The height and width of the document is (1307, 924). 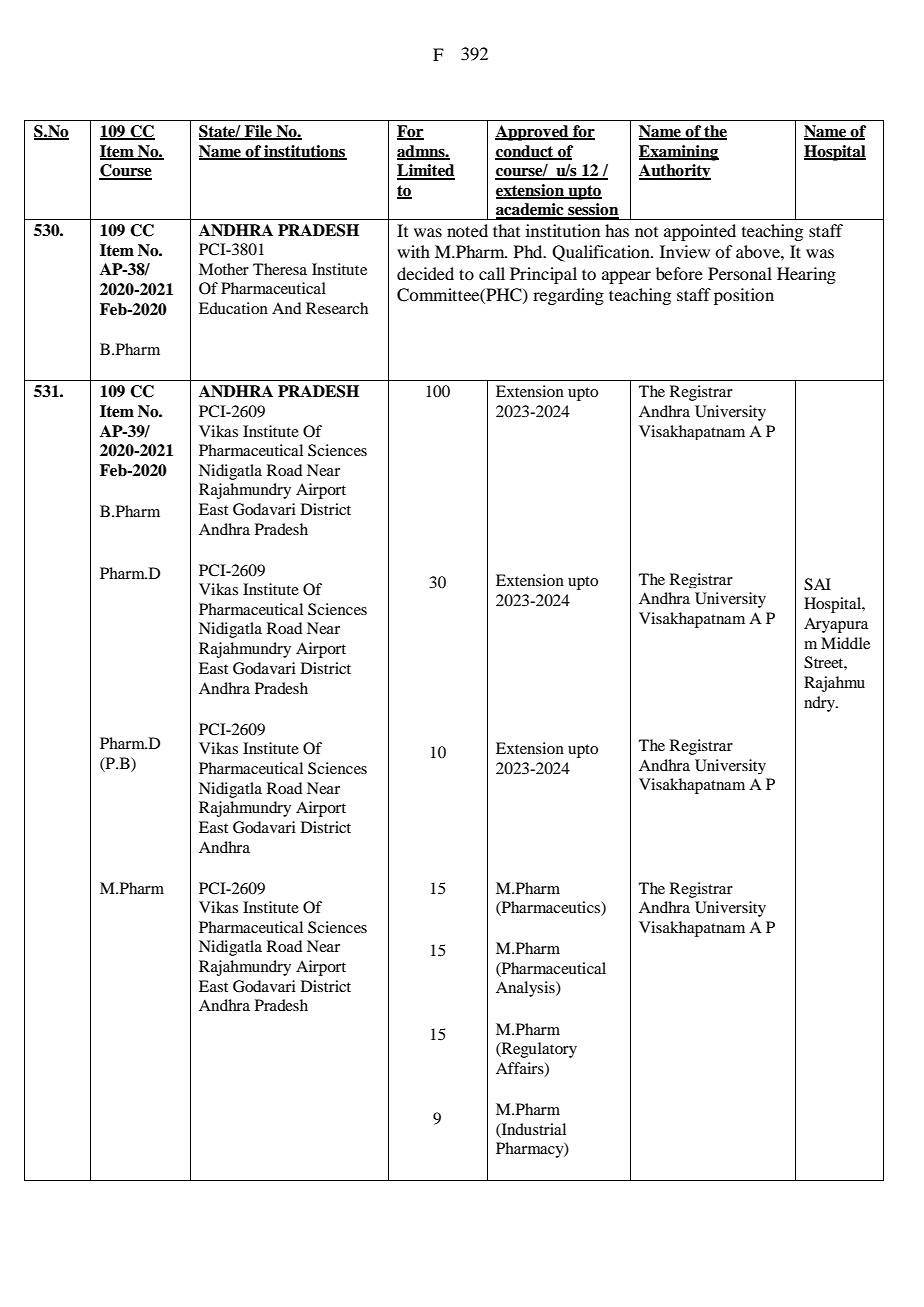 What do you see at coordinates (744, 296) in the document?
I see `position` at bounding box center [744, 296].
